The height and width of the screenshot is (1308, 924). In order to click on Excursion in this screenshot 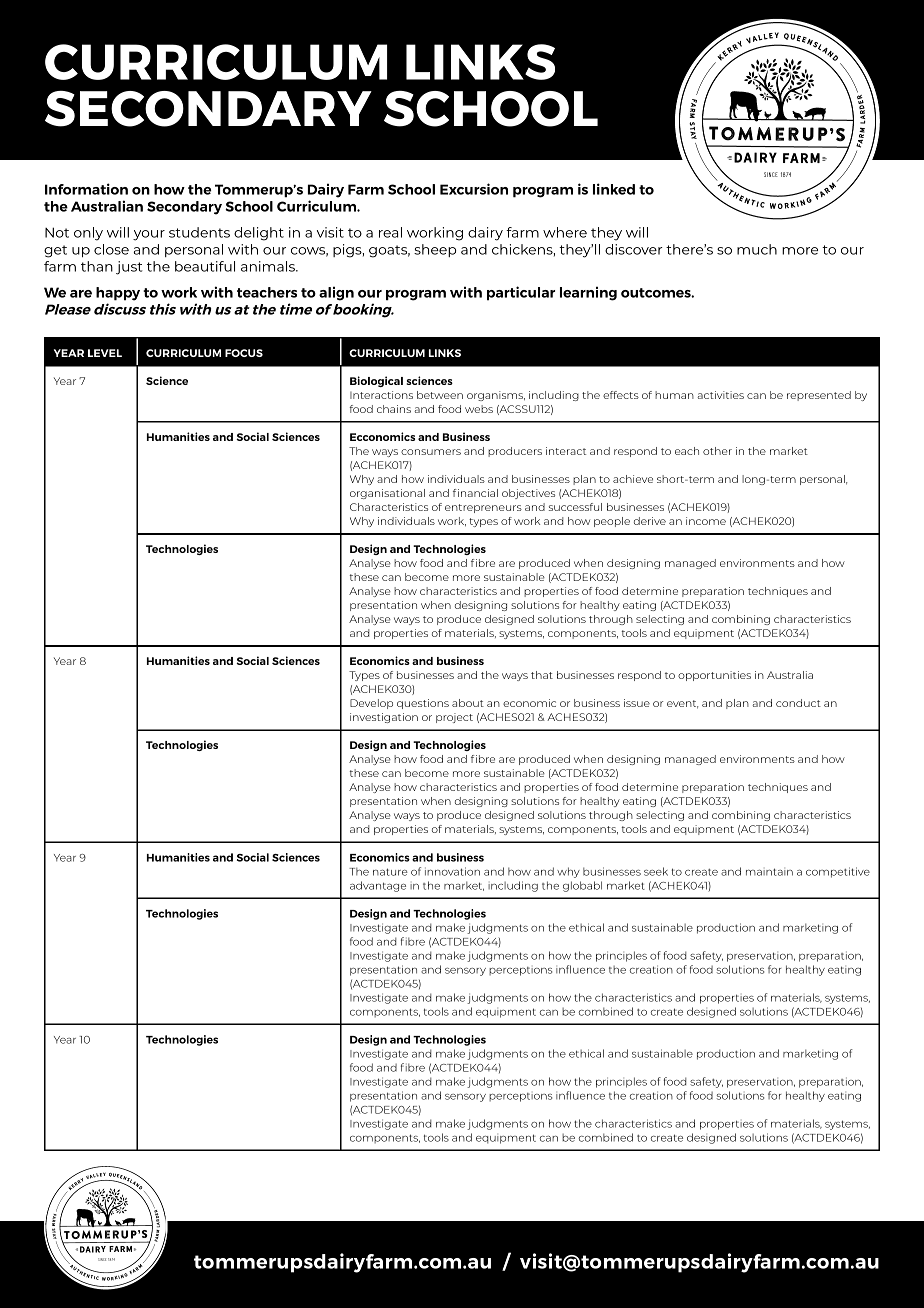, I will do `click(474, 189)`.
